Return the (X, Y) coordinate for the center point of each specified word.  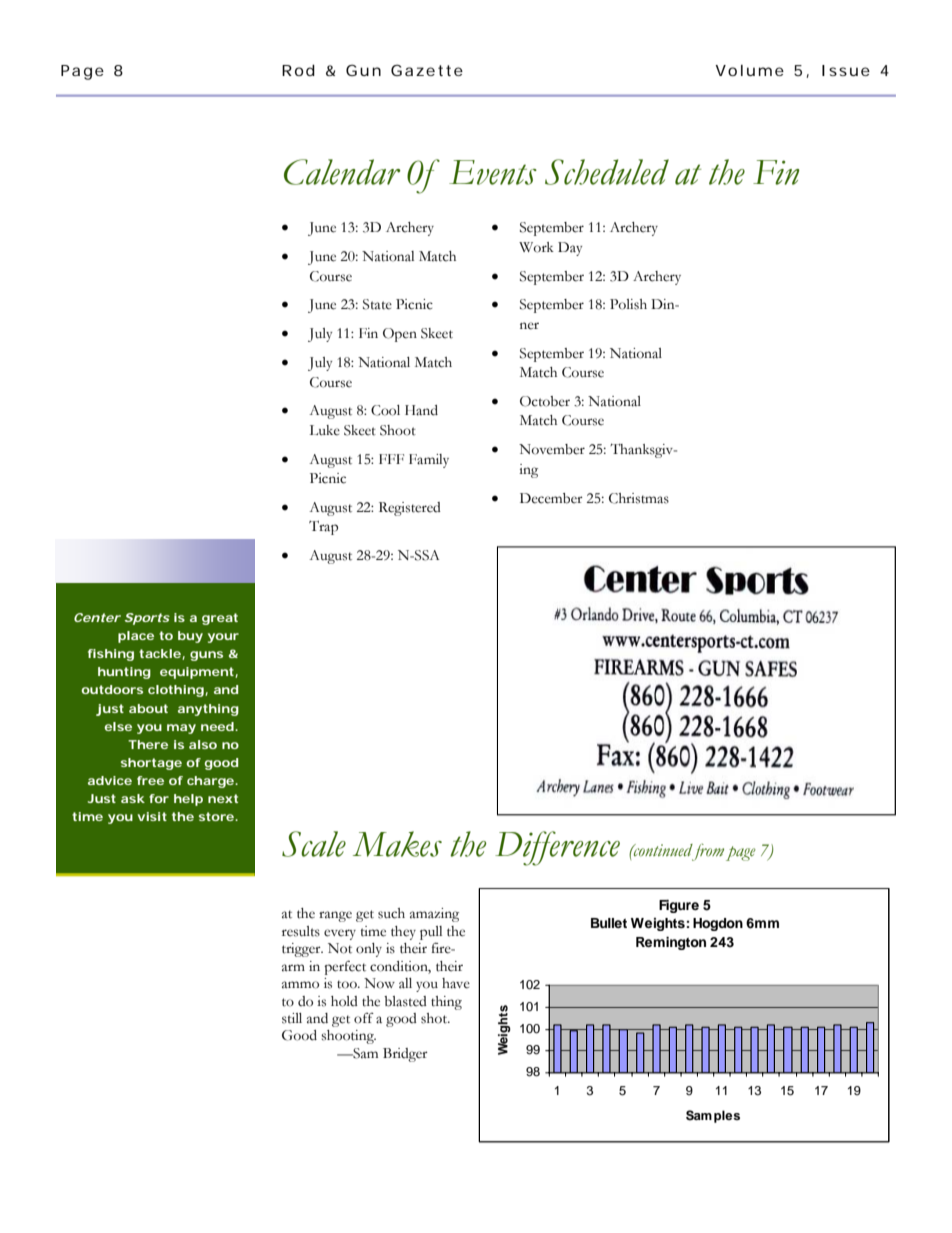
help (188, 800)
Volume (749, 70)
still (292, 1018)
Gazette (427, 70)
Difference (557, 848)
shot (435, 1018)
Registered (410, 509)
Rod (298, 70)
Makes (397, 844)
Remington (671, 943)
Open (400, 335)
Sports (147, 619)
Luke (324, 430)
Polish (628, 304)
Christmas (639, 498)
